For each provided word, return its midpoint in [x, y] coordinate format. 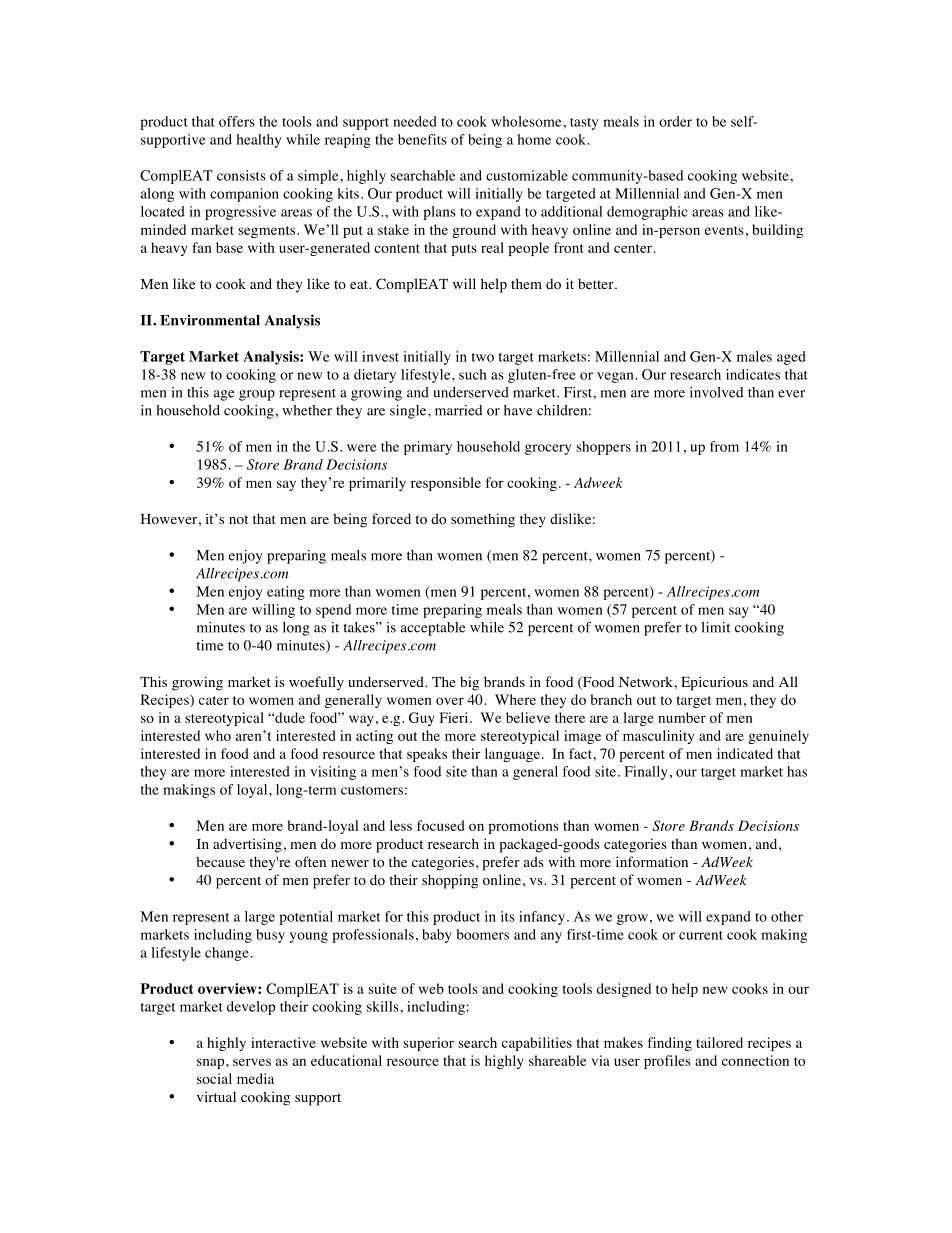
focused [440, 825]
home [534, 139]
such [473, 374]
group [257, 395]
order [675, 121]
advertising [247, 845]
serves [252, 1062]
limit [715, 627]
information [652, 862]
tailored [719, 1042]
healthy [258, 141]
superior [428, 1044]
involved [716, 392]
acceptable [433, 629]
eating [286, 593]
